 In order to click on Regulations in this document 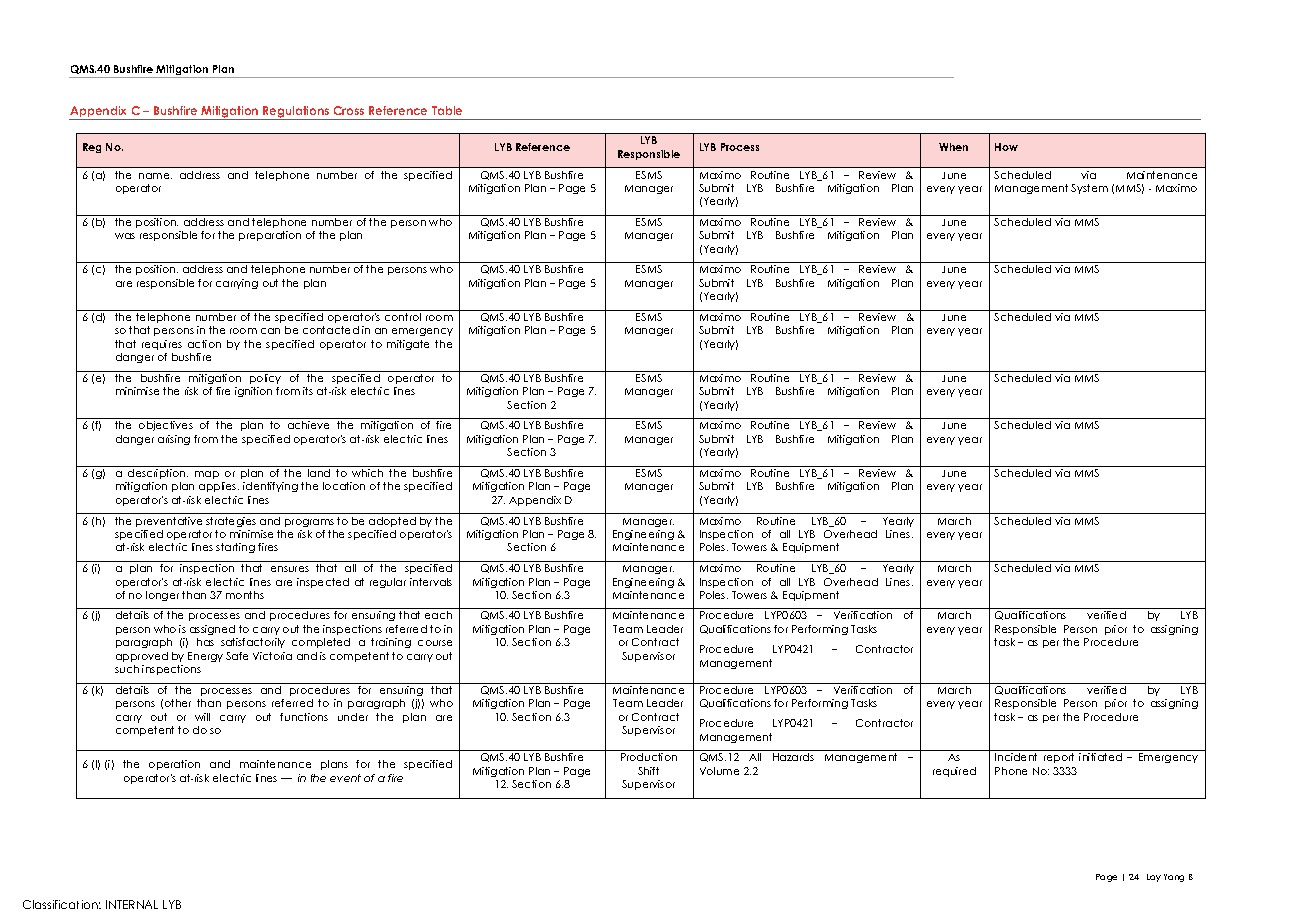, I will do `click(296, 113)`.
